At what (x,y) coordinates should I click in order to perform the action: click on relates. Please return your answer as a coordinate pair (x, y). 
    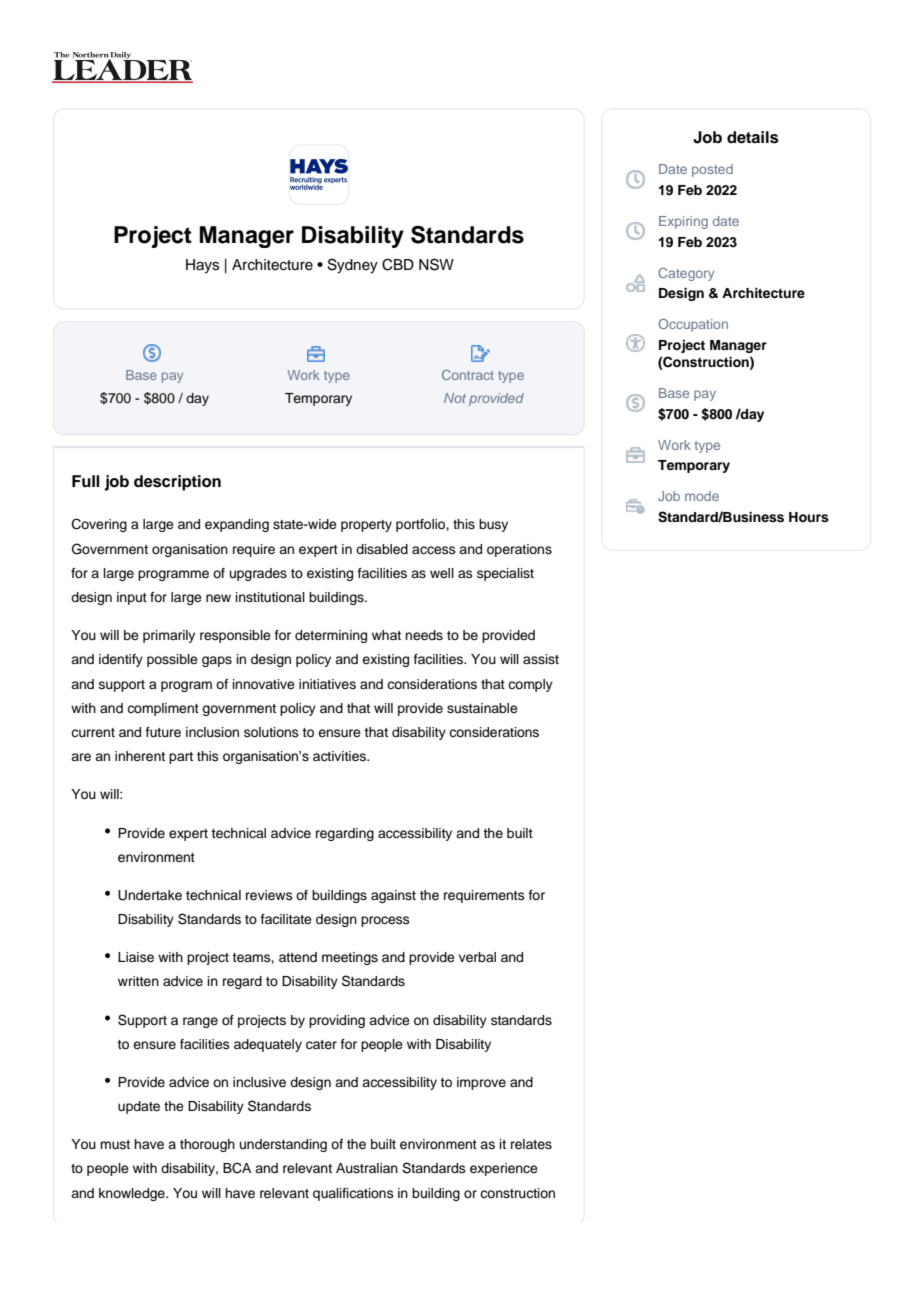
    Looking at the image, I should click on (531, 1144).
